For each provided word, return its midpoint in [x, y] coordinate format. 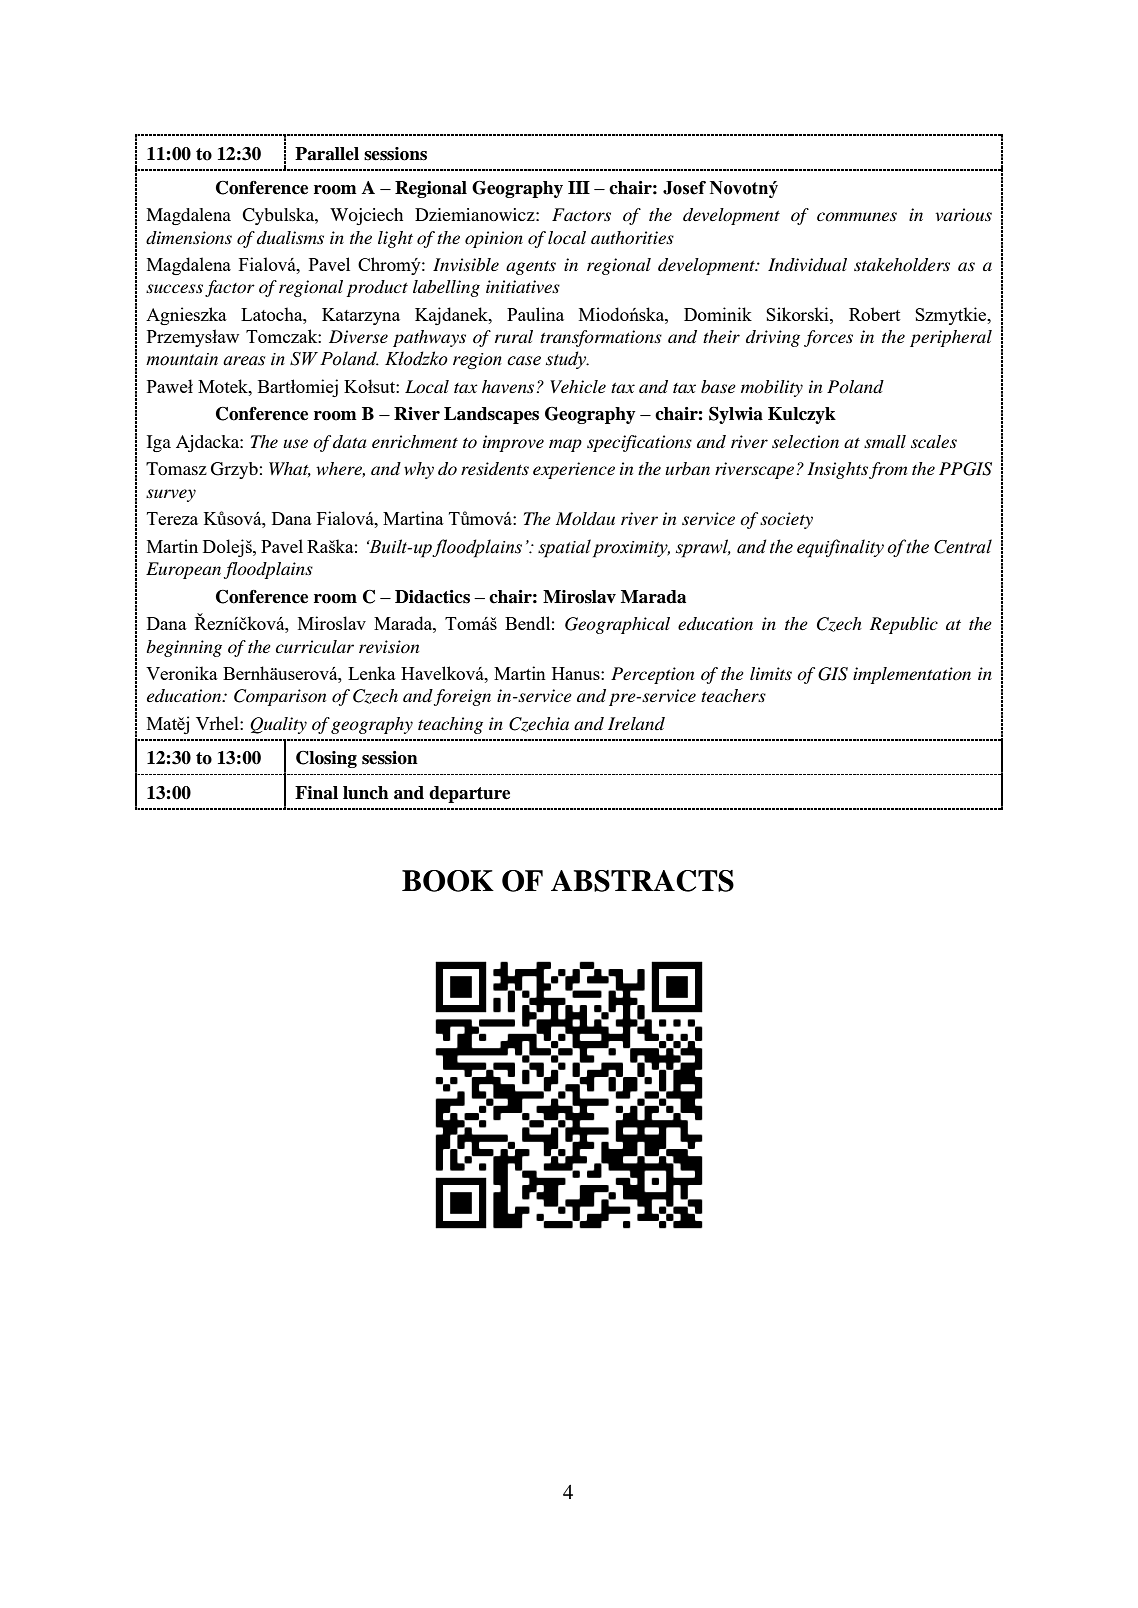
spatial [564, 548]
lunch [366, 793]
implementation [912, 675]
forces [828, 338]
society [786, 520]
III [579, 187]
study [567, 360]
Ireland [636, 723]
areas [244, 361]
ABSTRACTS [642, 881]
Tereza [172, 518]
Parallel [327, 154]
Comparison [280, 697]
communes [857, 216]
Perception [652, 675]
